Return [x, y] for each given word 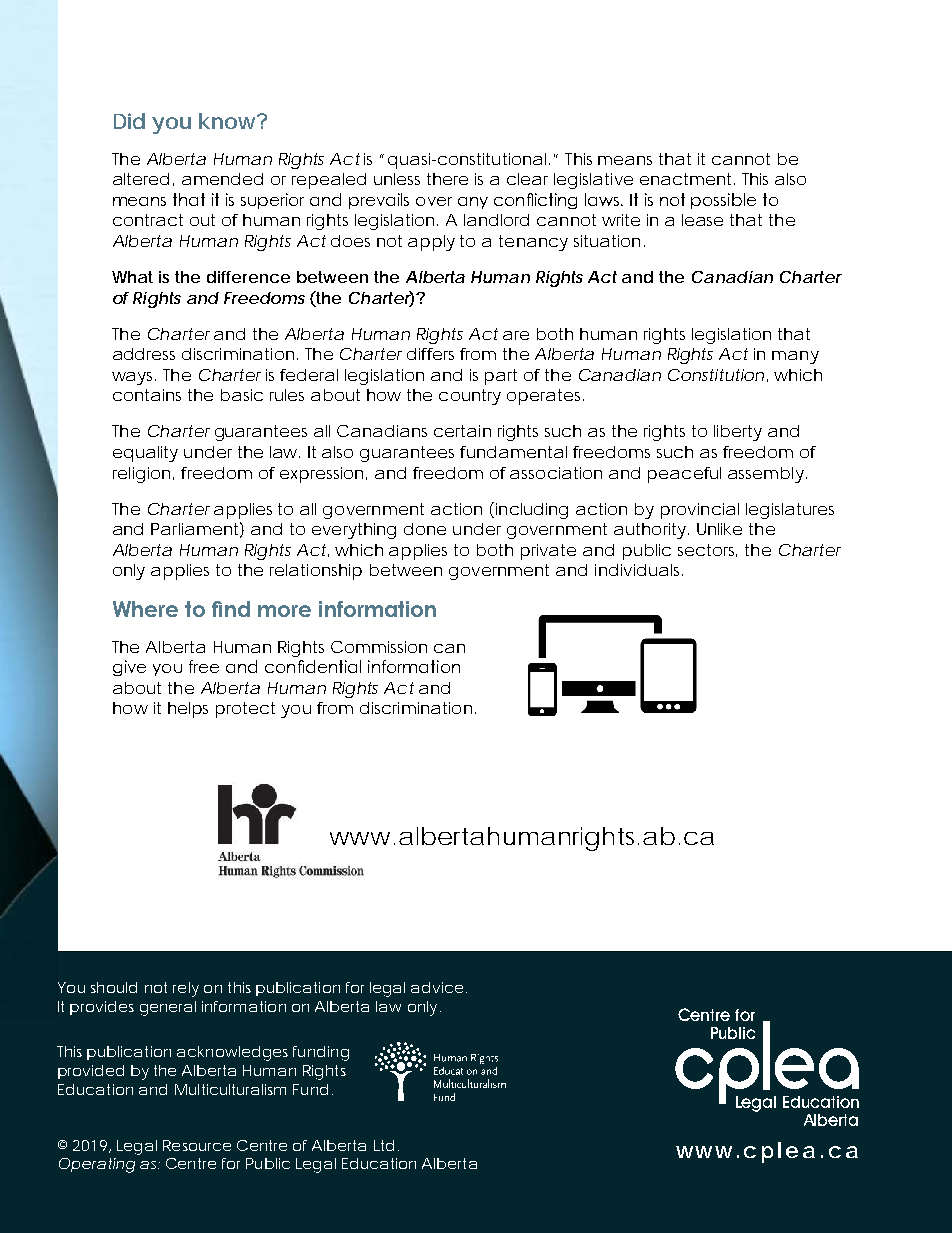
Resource [197, 1145]
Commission [379, 647]
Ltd [384, 1145]
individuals [639, 570]
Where [145, 609]
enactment [687, 179]
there [447, 179]
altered [141, 179]
